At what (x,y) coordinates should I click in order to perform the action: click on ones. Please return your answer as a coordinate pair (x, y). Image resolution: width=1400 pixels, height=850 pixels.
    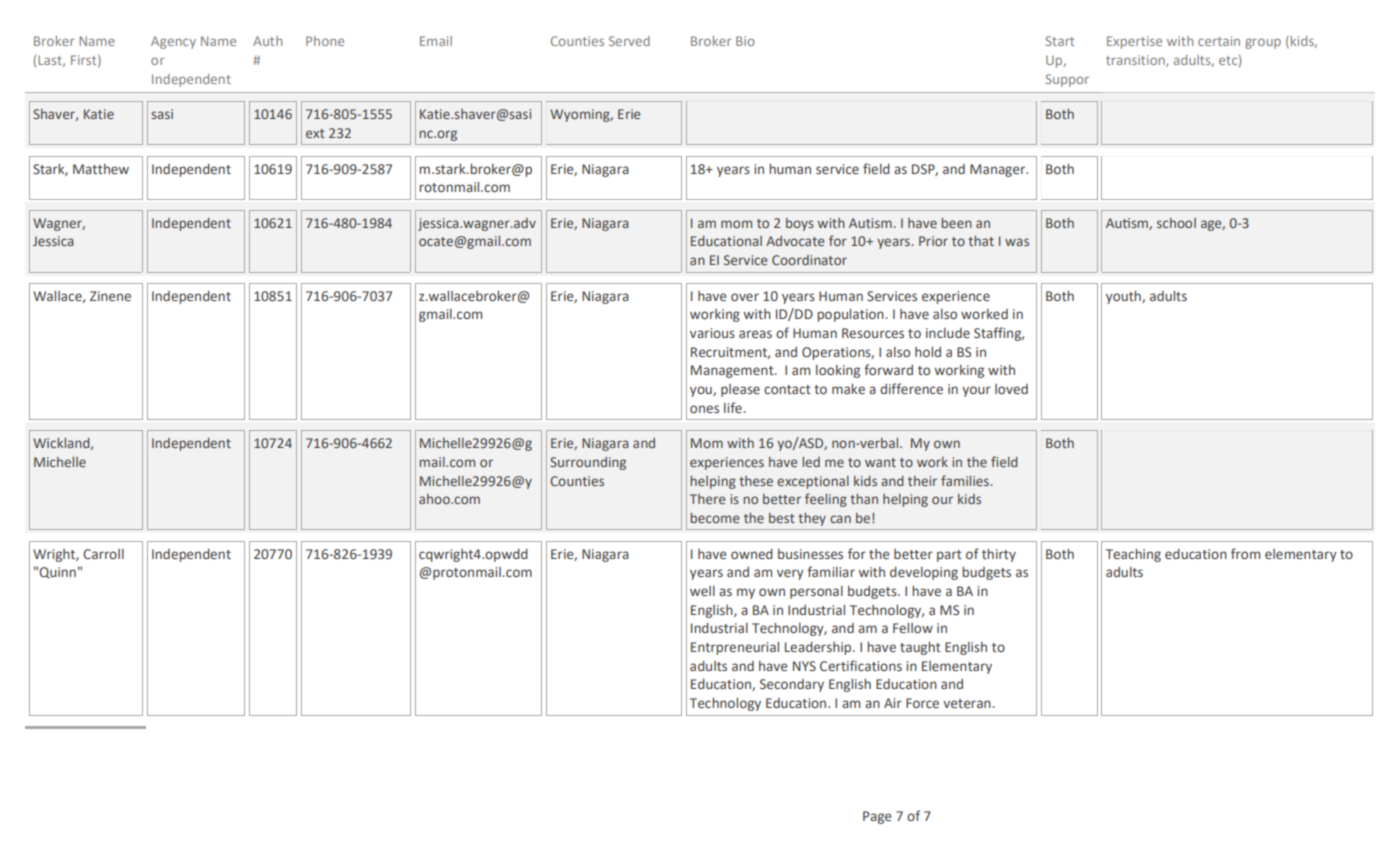
    Looking at the image, I should click on (704, 409).
